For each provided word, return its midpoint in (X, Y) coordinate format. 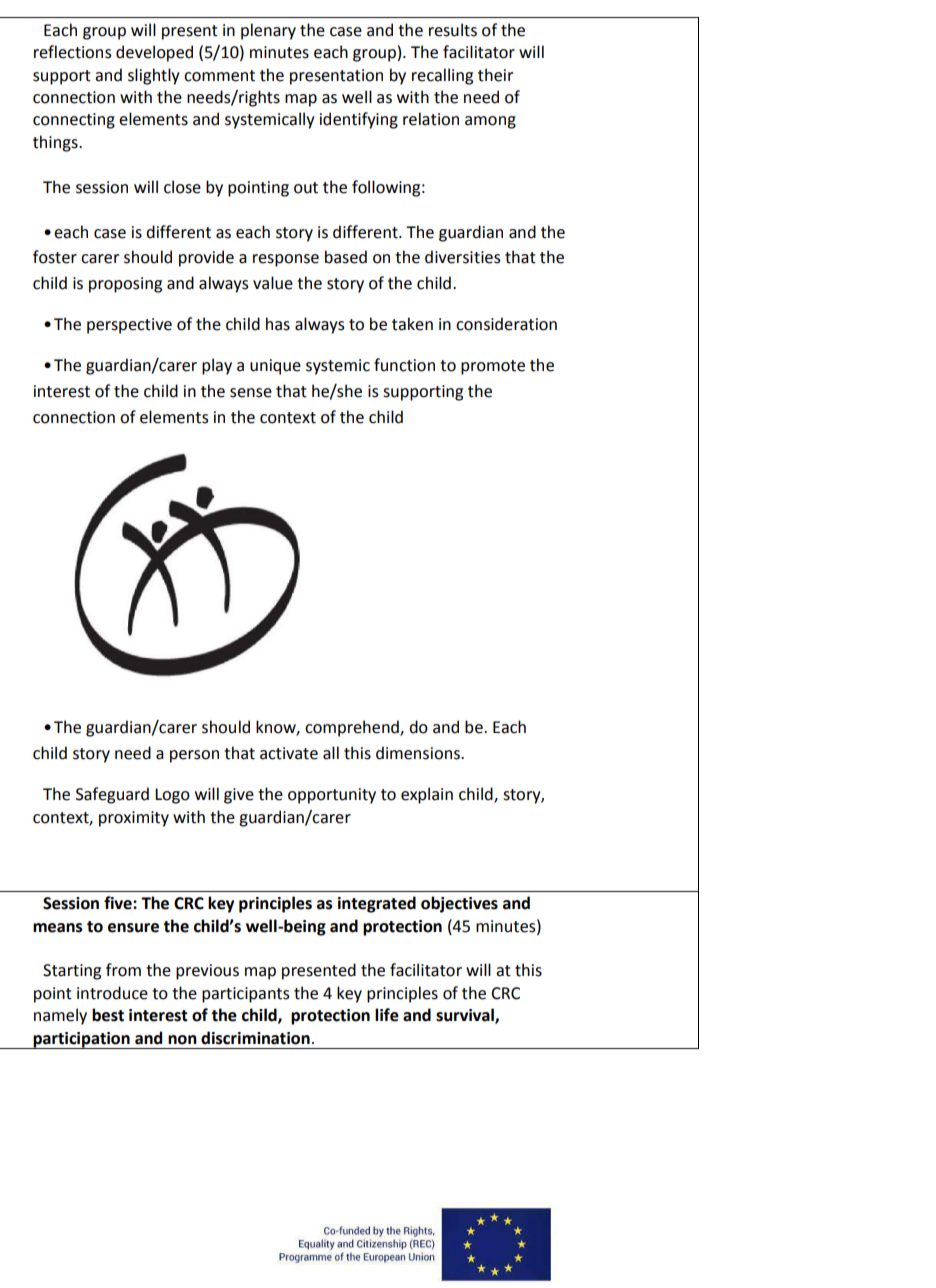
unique (275, 367)
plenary (268, 31)
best (108, 1015)
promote (493, 367)
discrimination (255, 1038)
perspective (129, 326)
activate (289, 753)
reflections (73, 52)
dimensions (419, 753)
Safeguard (112, 795)
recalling (442, 76)
